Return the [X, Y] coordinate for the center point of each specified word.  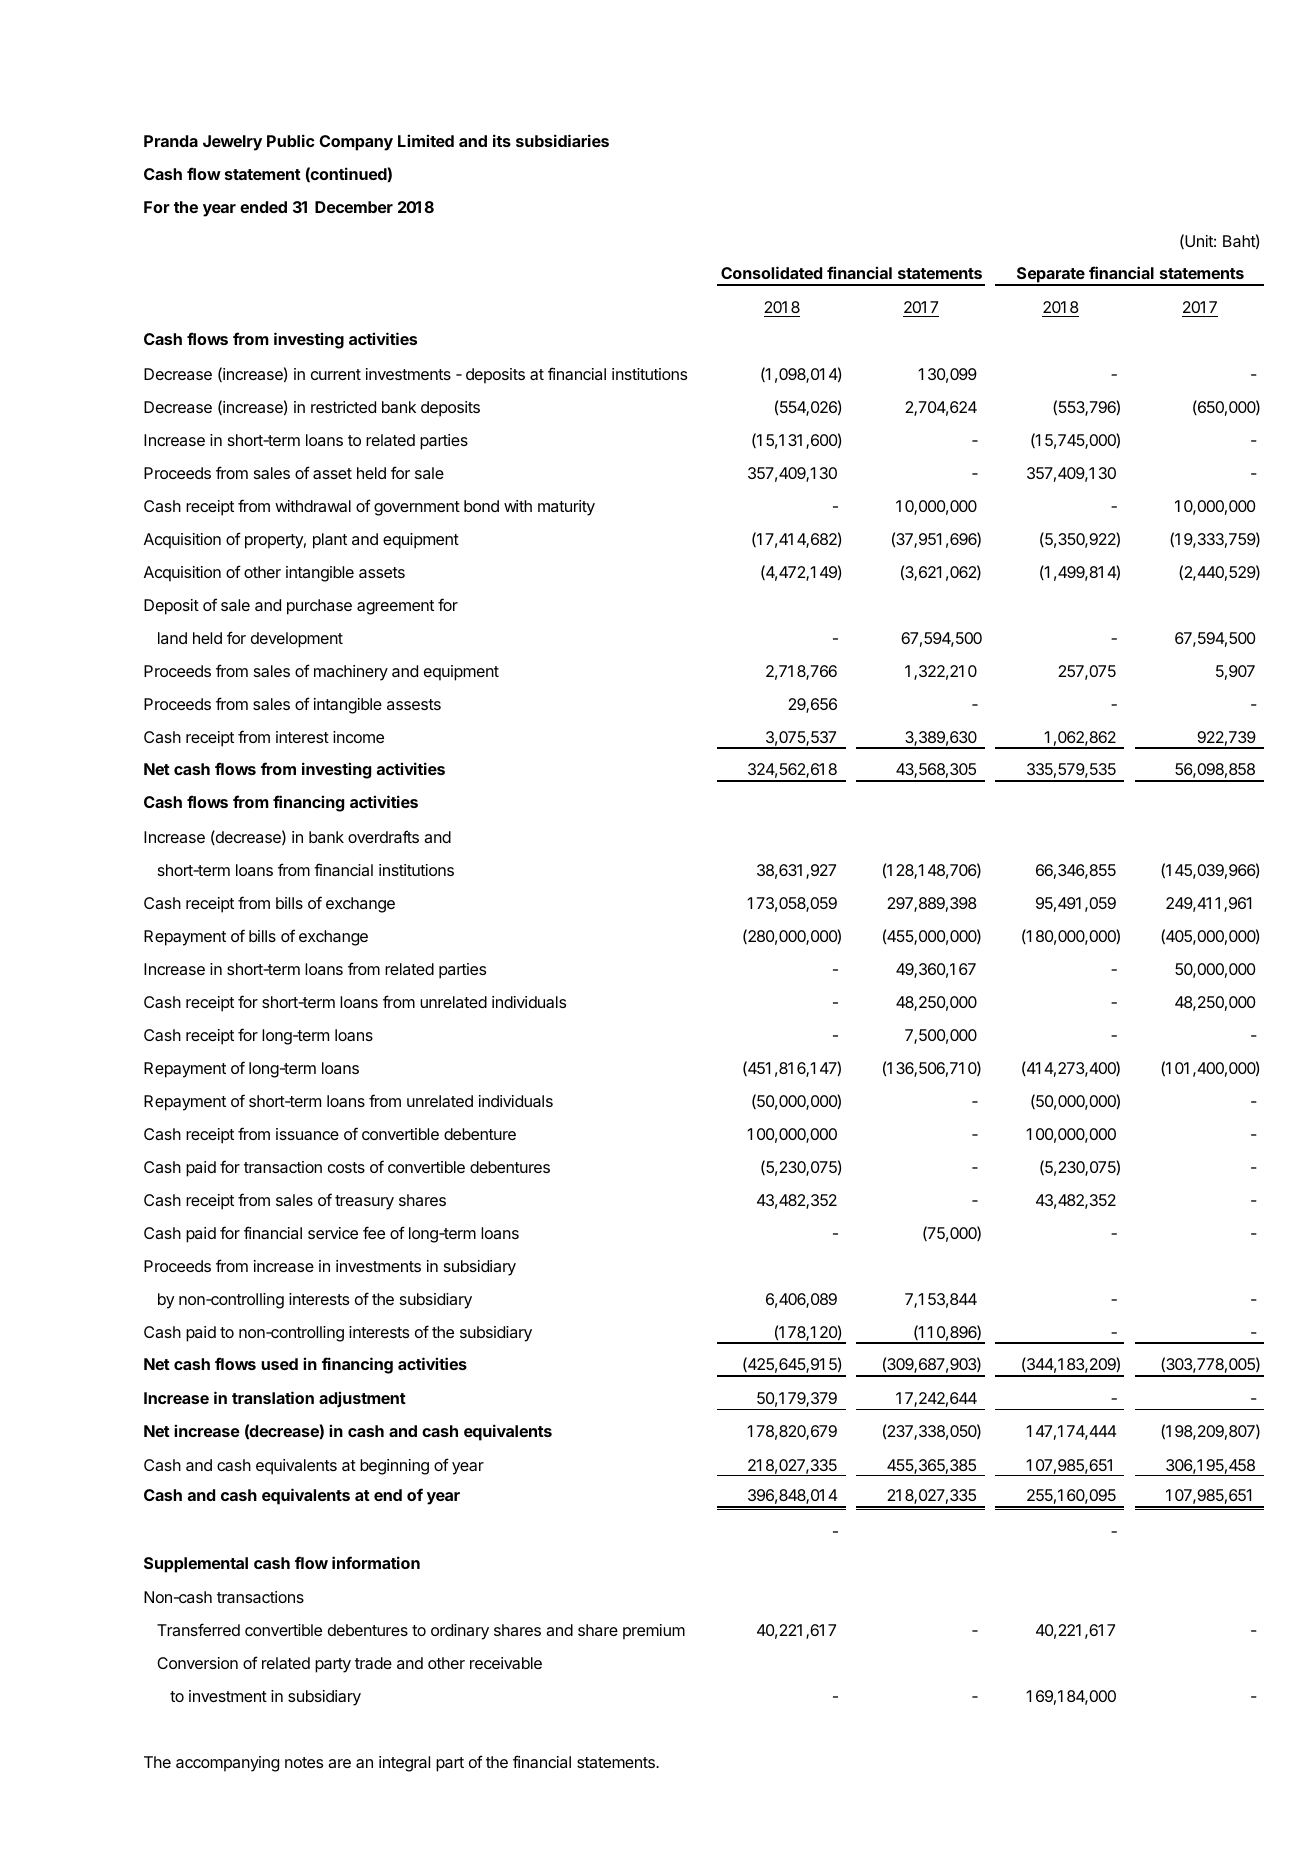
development [297, 640]
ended [263, 207]
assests [414, 704]
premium [654, 1632]
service [333, 1233]
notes [304, 1762]
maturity [566, 508]
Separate [1051, 276]
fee [374, 1232]
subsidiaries [562, 140]
